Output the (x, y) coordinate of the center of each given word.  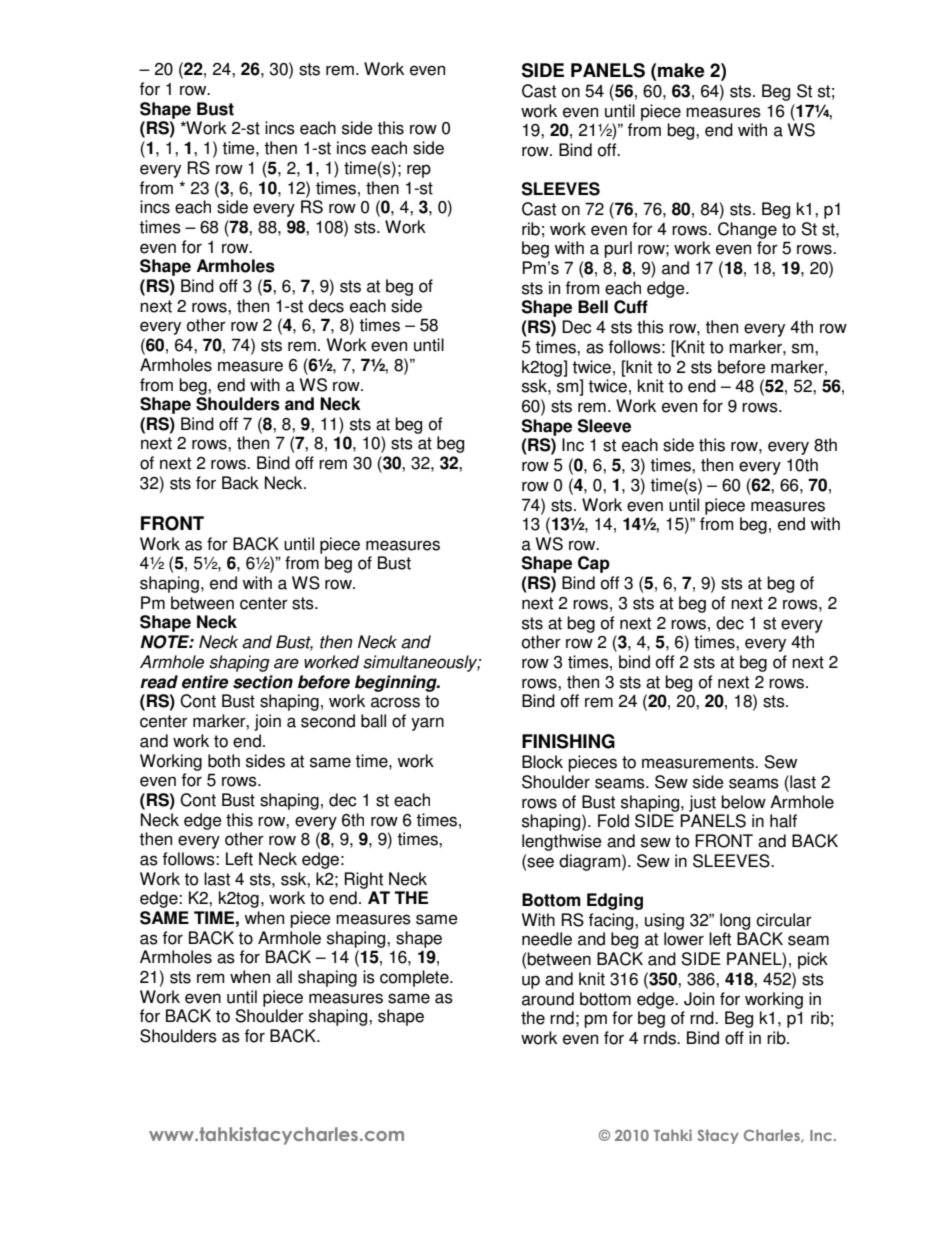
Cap (594, 564)
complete (415, 978)
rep (419, 171)
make (681, 70)
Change (747, 230)
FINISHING (568, 741)
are (286, 663)
